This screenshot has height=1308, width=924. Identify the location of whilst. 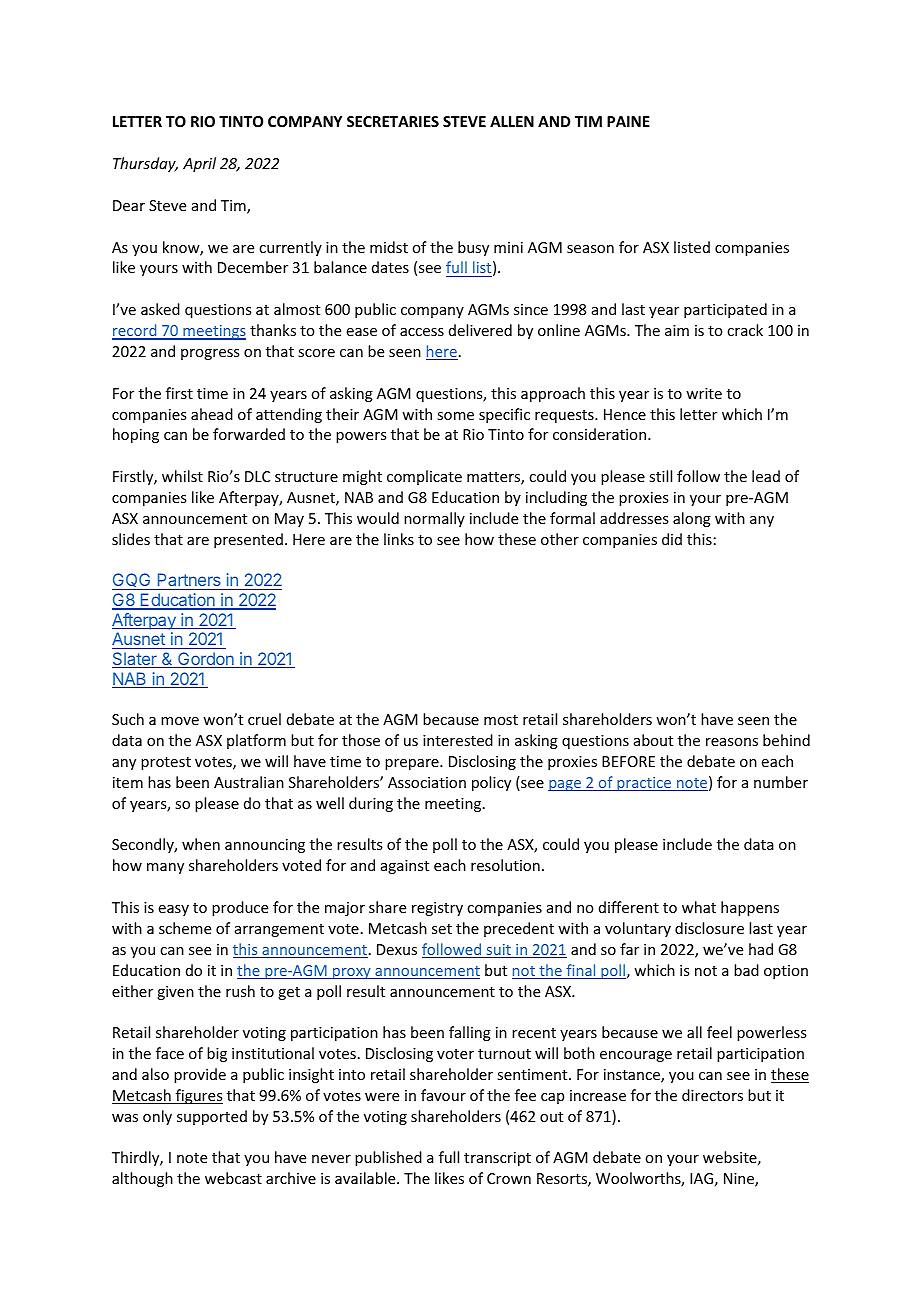
(182, 476).
